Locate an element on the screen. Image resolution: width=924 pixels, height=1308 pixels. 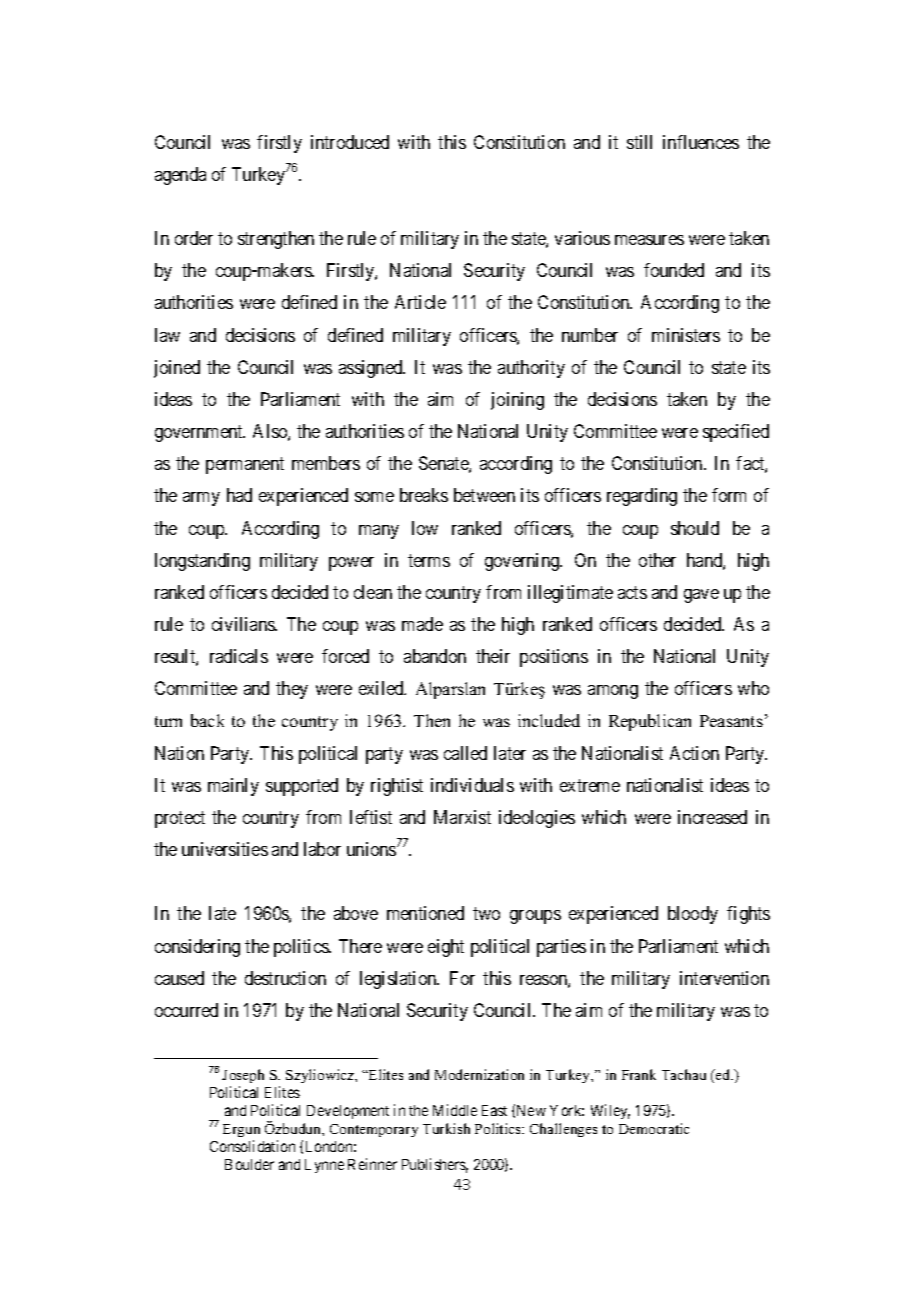
introduced is located at coordinates (350, 142).
